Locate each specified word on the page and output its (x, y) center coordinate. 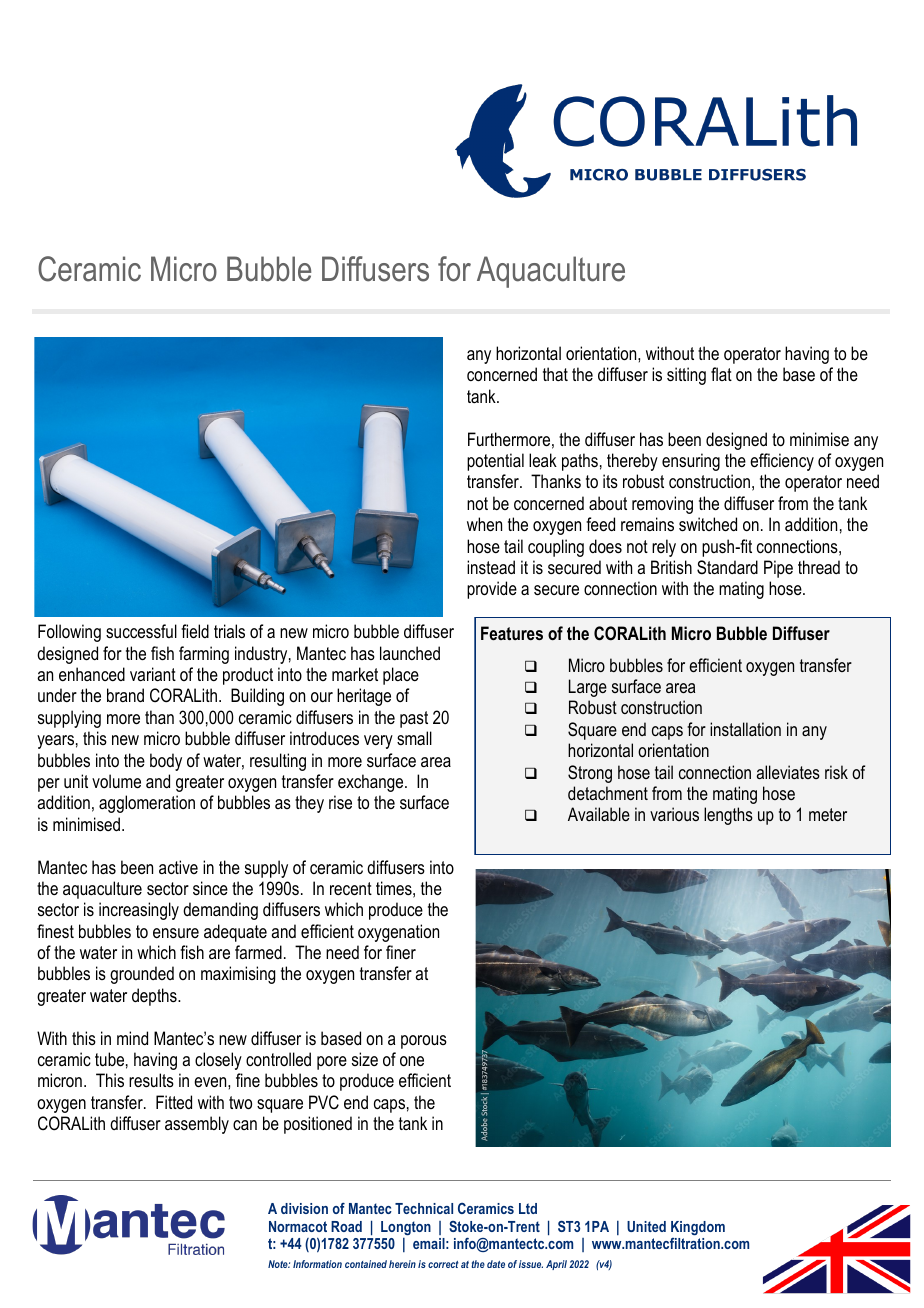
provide (492, 590)
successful (141, 631)
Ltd (528, 1208)
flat (721, 374)
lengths (728, 816)
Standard (727, 567)
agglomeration (147, 804)
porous (424, 1042)
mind (132, 1038)
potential (495, 462)
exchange (372, 783)
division (304, 1208)
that (555, 374)
